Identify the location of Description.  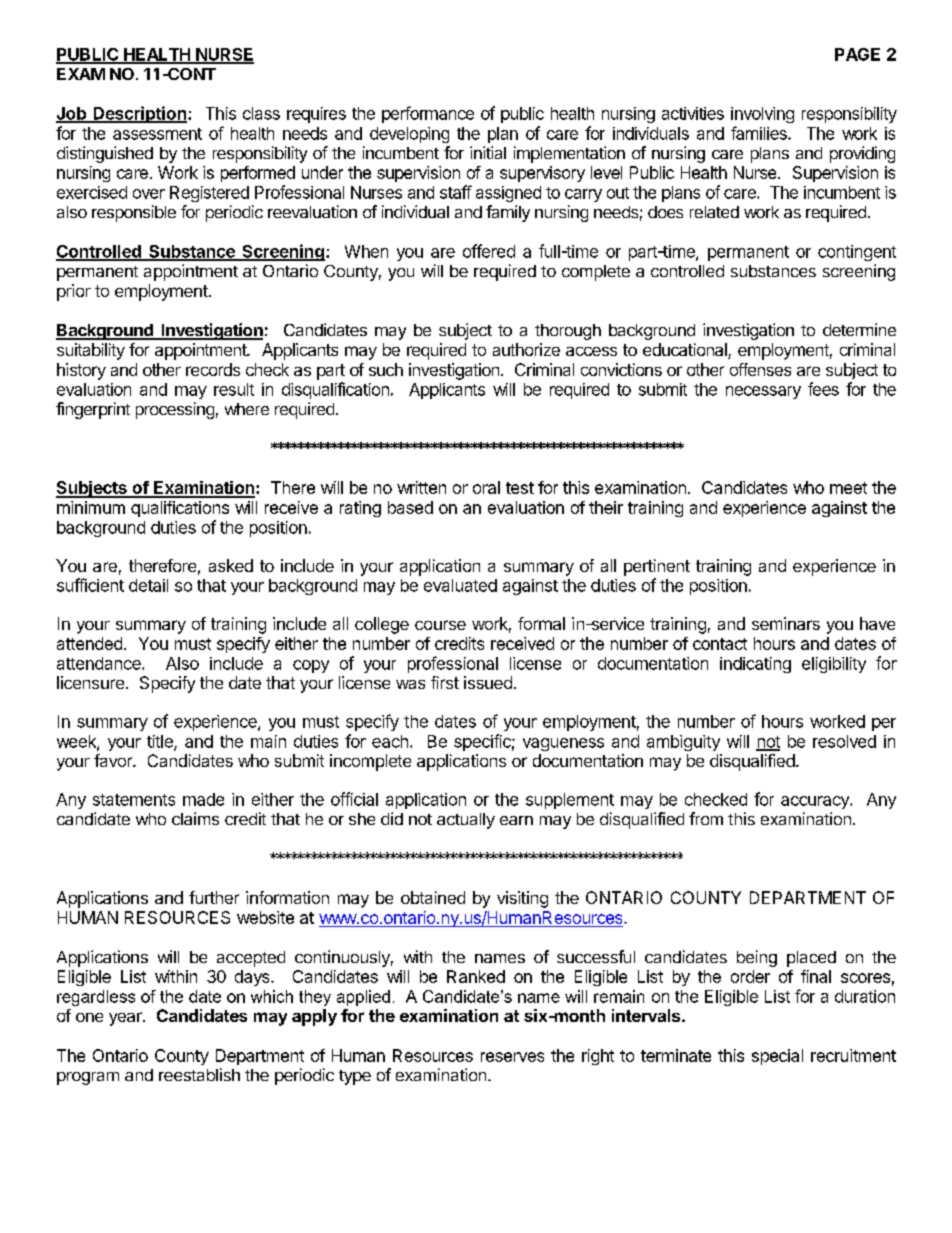
(139, 114).
